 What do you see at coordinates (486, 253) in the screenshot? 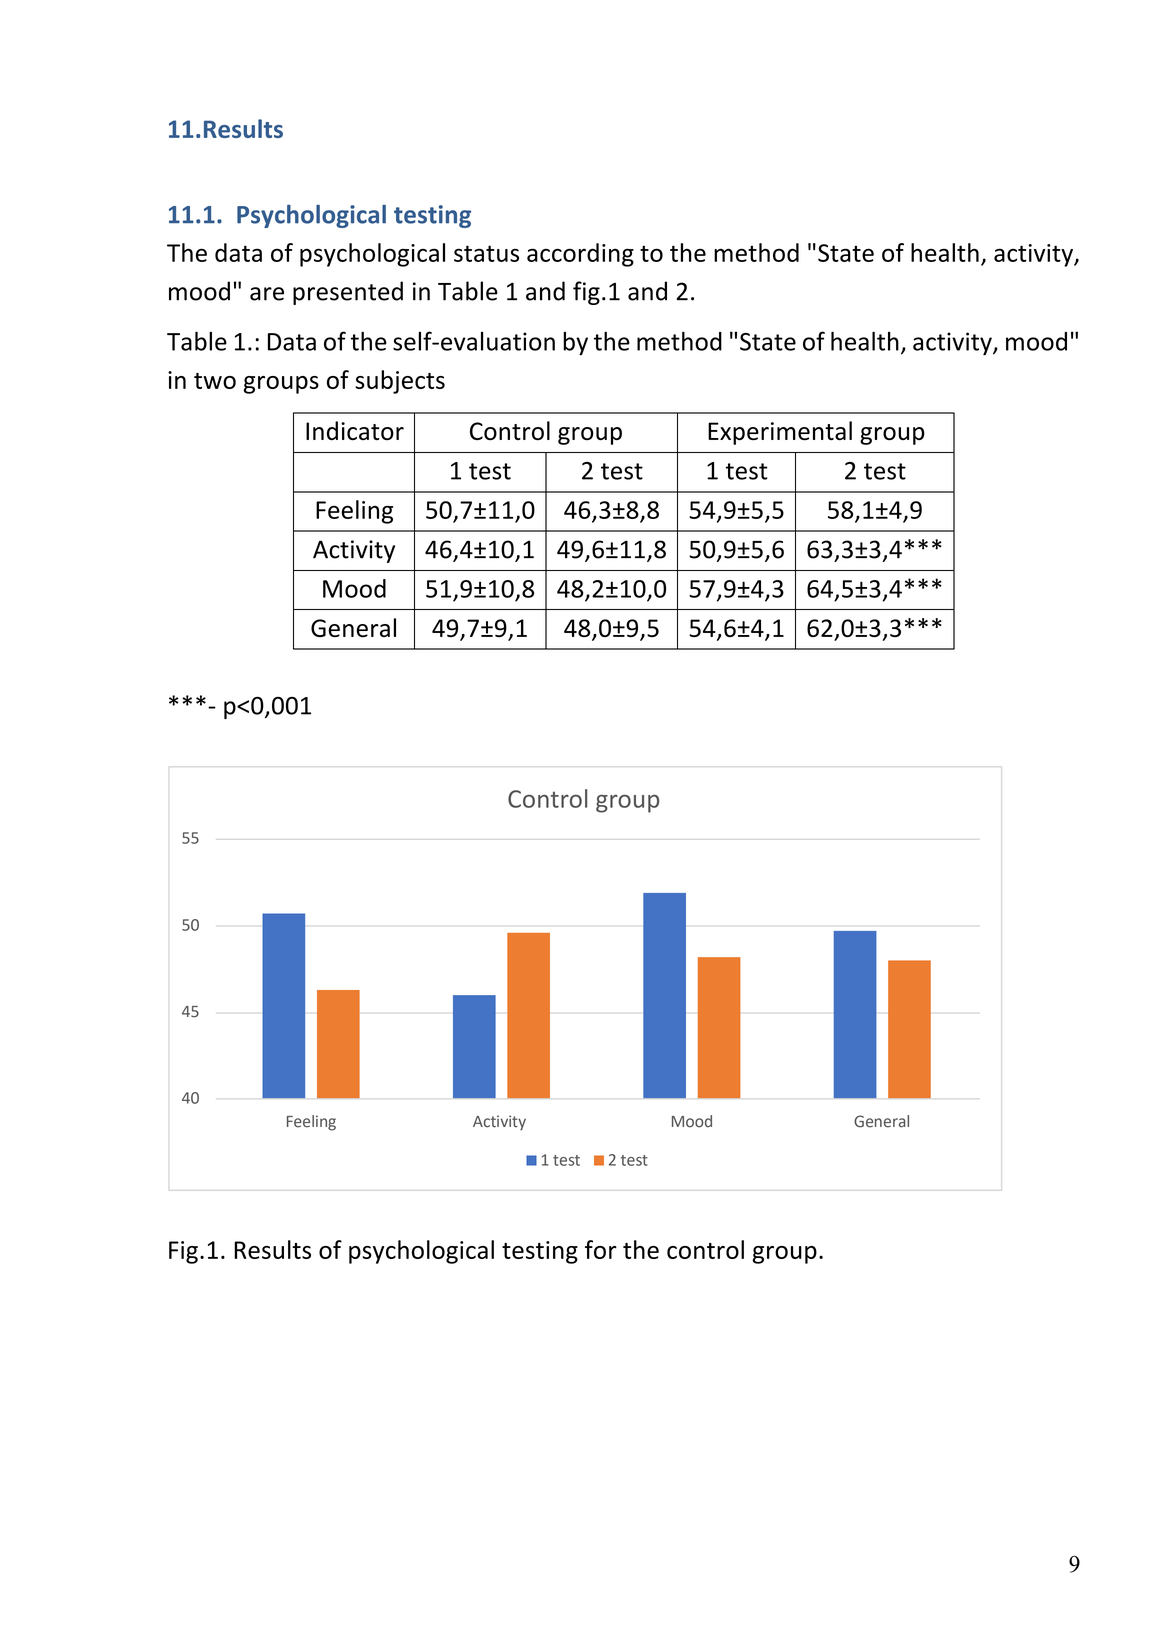
I see `status` at bounding box center [486, 253].
